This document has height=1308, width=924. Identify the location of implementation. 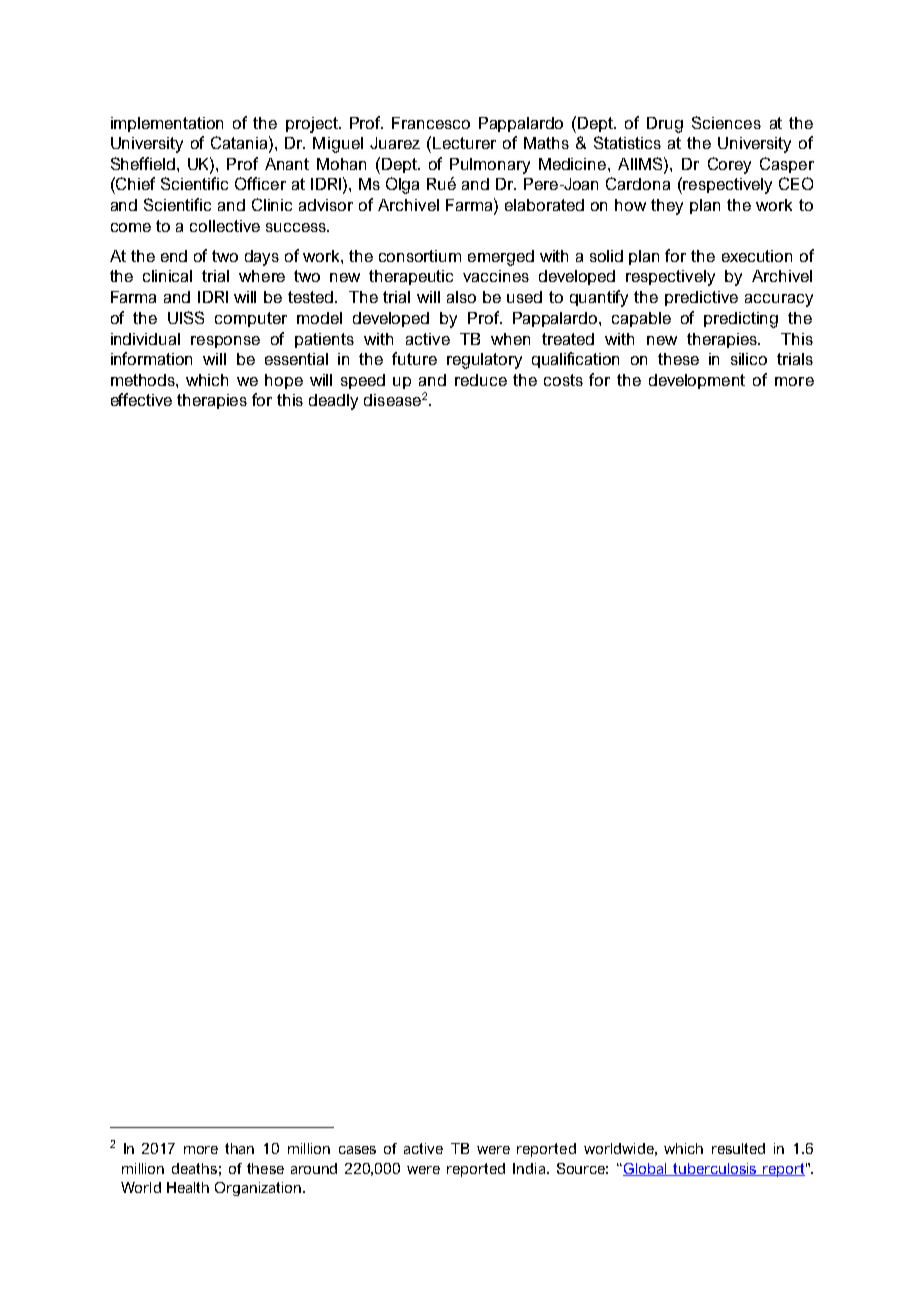
(167, 124).
